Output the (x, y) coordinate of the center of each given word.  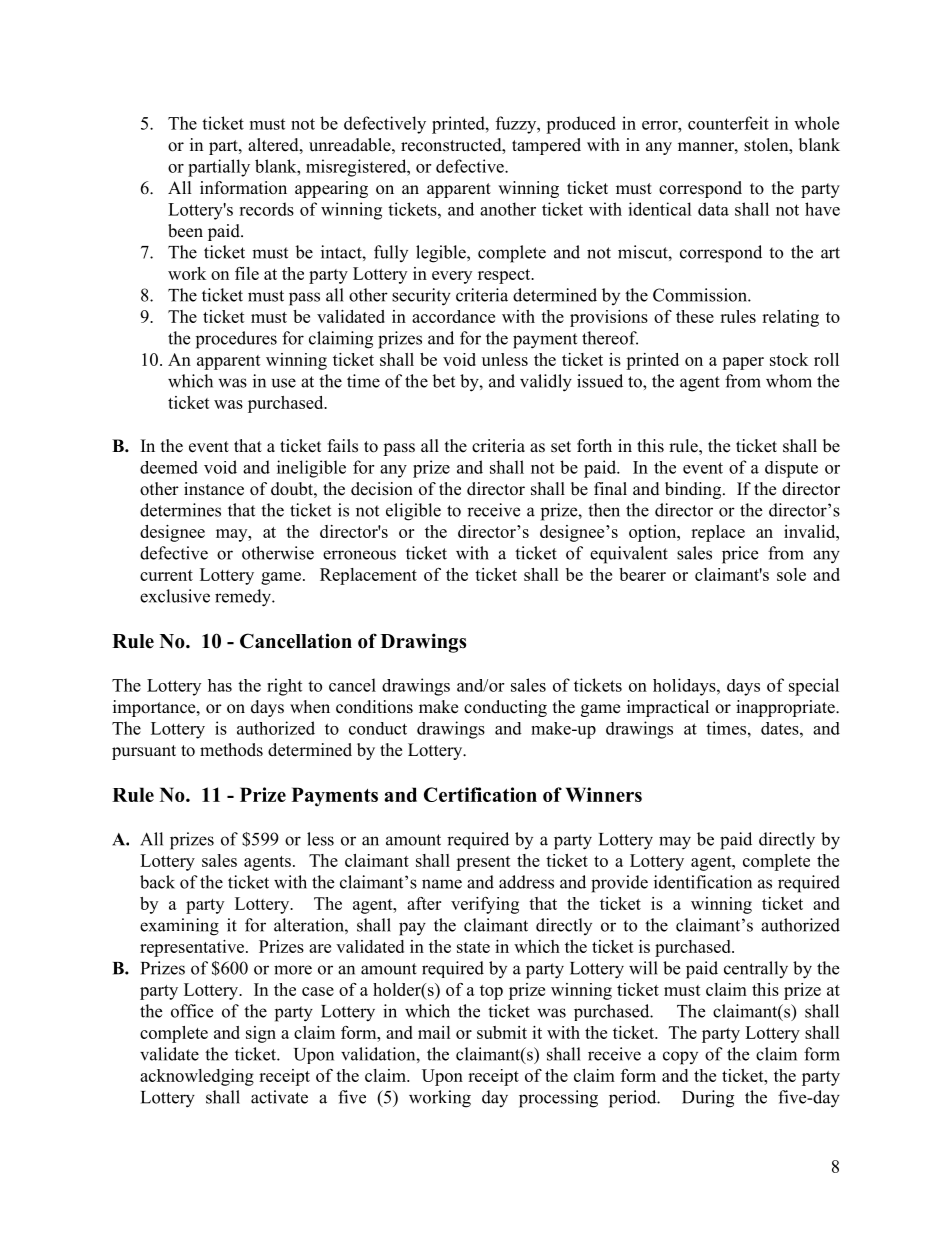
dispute (791, 469)
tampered (546, 146)
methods (231, 750)
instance (214, 489)
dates (781, 728)
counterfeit (728, 123)
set (561, 447)
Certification (480, 794)
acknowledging (197, 1077)
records (266, 209)
